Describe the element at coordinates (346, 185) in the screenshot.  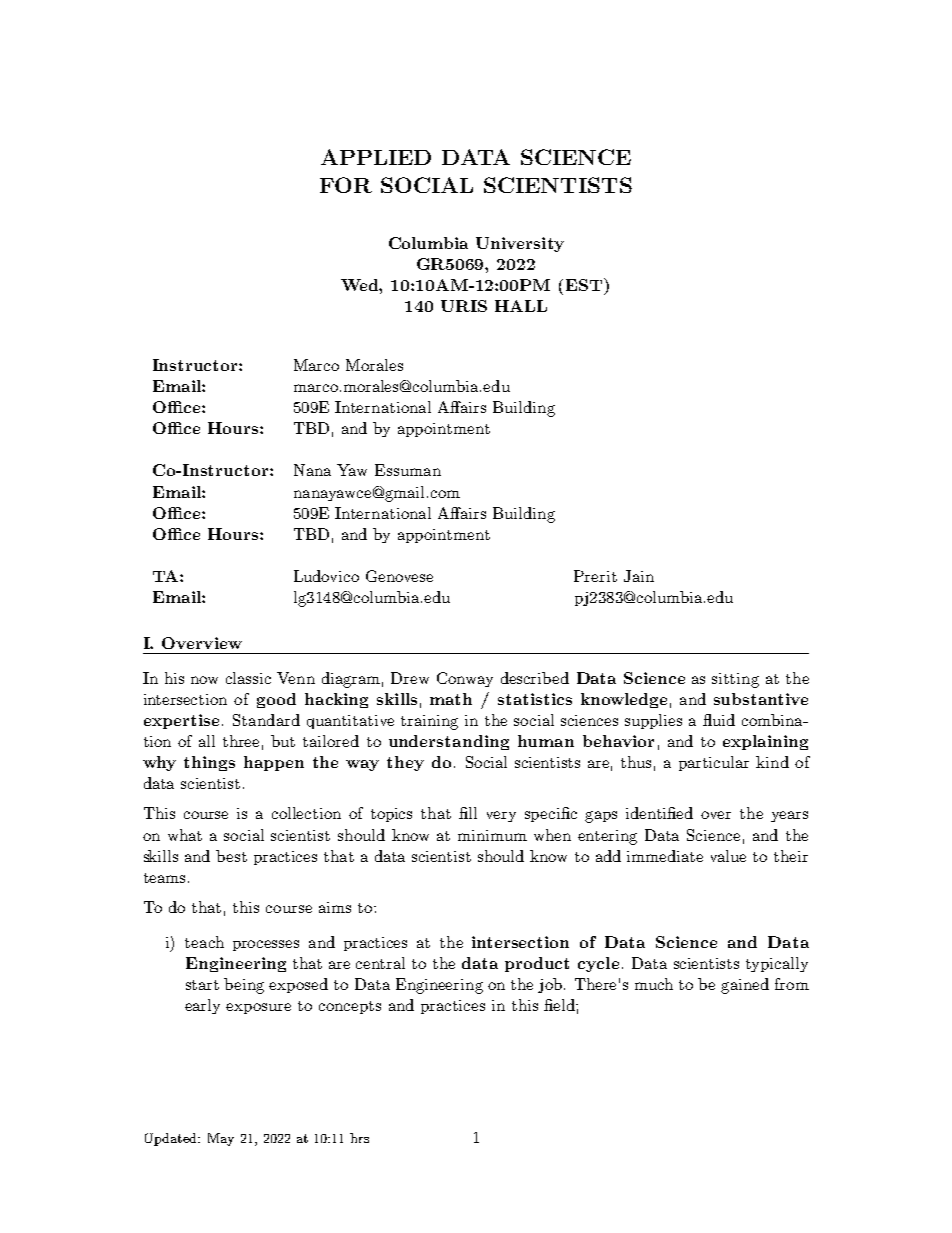
I see `FOR` at that location.
